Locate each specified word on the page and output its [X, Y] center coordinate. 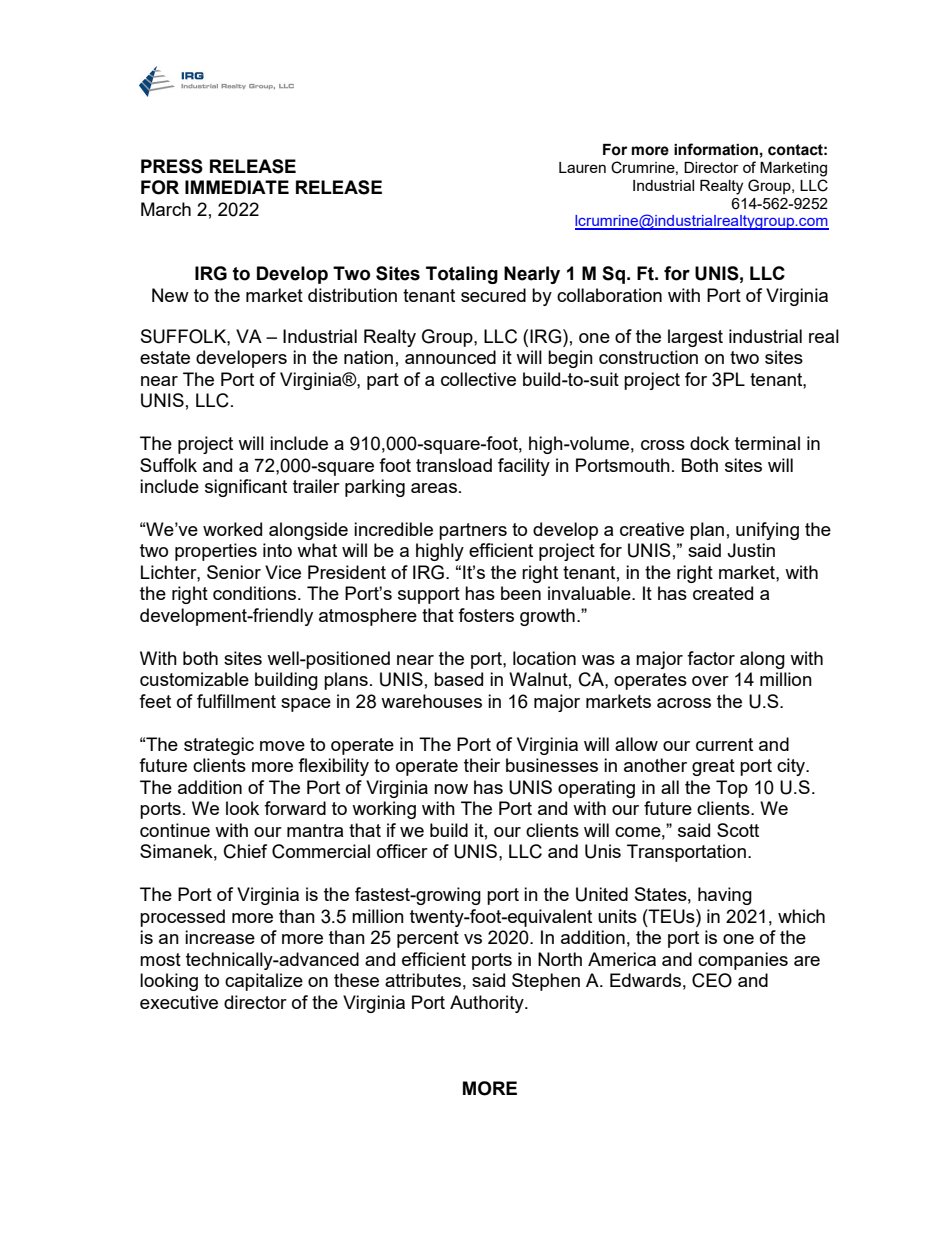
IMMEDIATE [237, 187]
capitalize [264, 982]
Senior [234, 572]
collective [478, 379]
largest [695, 338]
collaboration [609, 295]
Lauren [582, 167]
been [521, 593]
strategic [219, 746]
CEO [712, 980]
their [482, 765]
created [723, 593]
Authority [488, 1004]
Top [732, 789]
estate [165, 357]
